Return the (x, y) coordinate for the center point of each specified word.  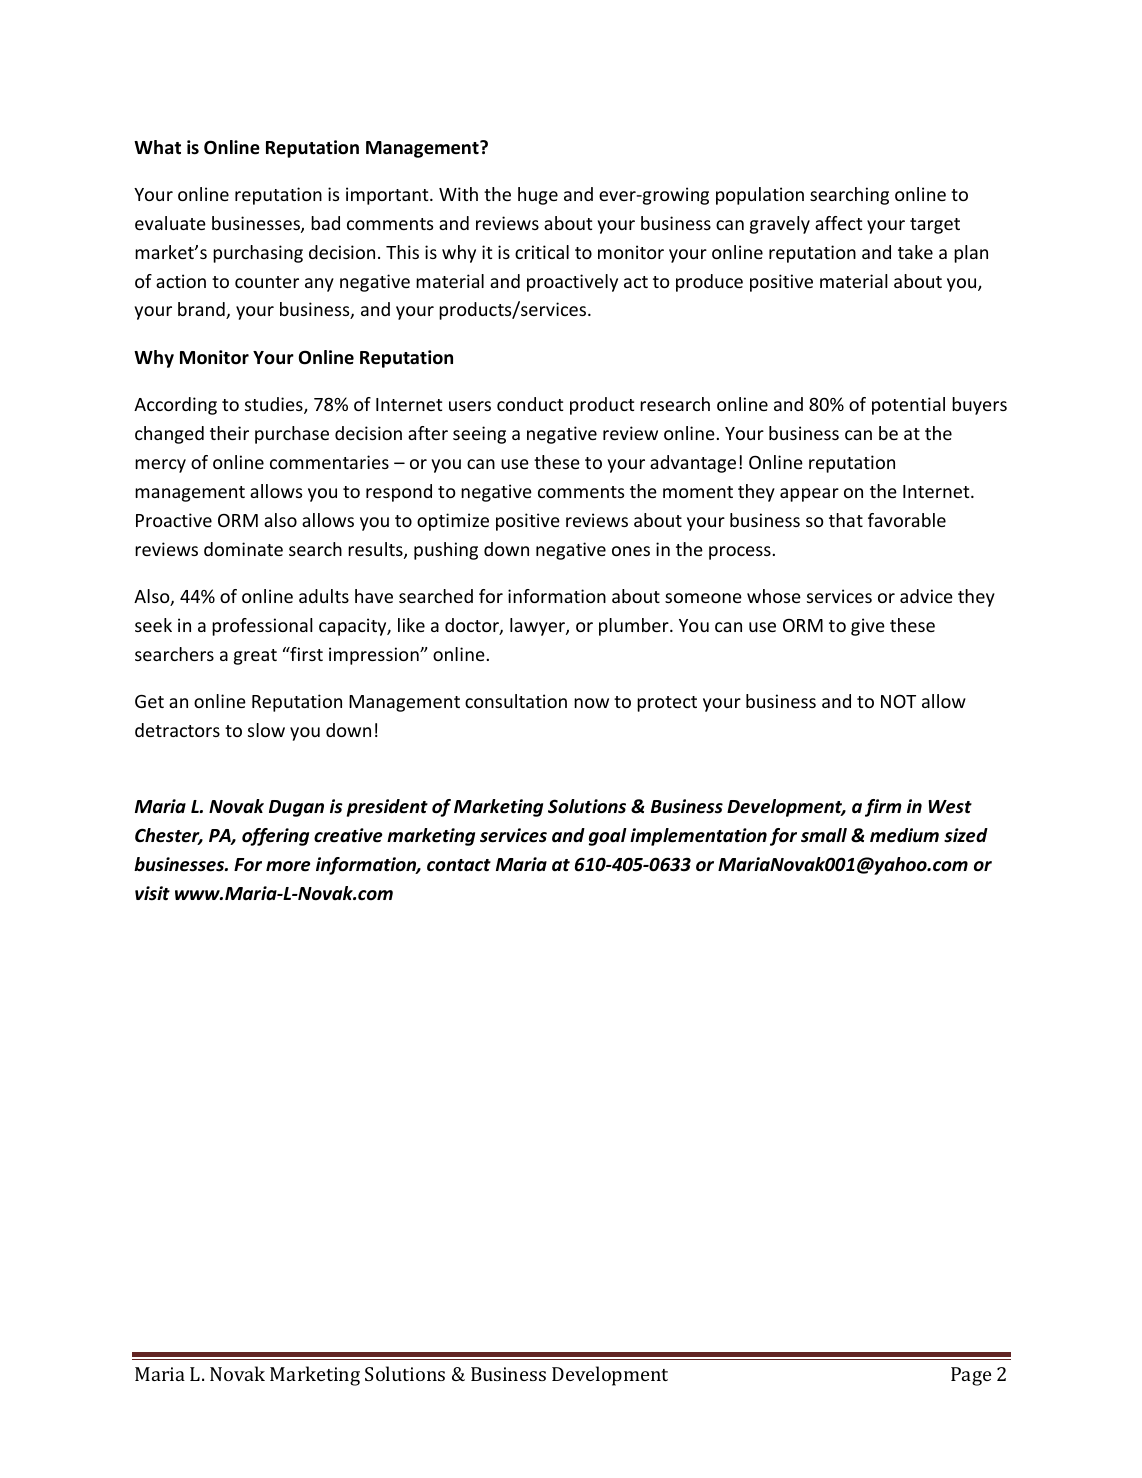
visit (152, 893)
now (591, 703)
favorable (907, 520)
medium (904, 835)
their (229, 433)
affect (838, 223)
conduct (530, 404)
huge (538, 196)
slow (266, 730)
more (288, 866)
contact (459, 865)
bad (325, 223)
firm (883, 808)
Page (971, 1376)
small (824, 835)
